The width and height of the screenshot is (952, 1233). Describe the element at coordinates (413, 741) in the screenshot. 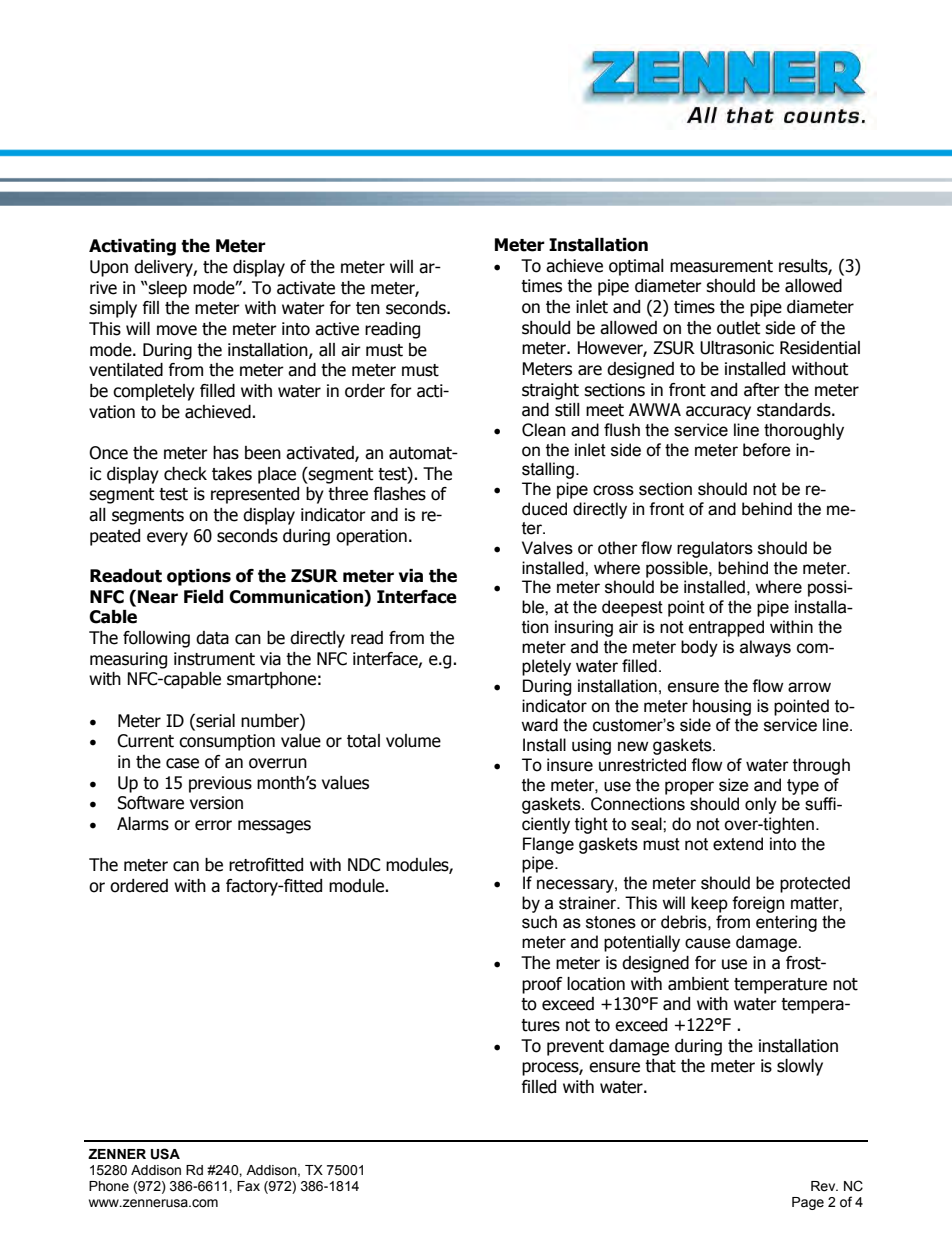

I see `volume` at that location.
